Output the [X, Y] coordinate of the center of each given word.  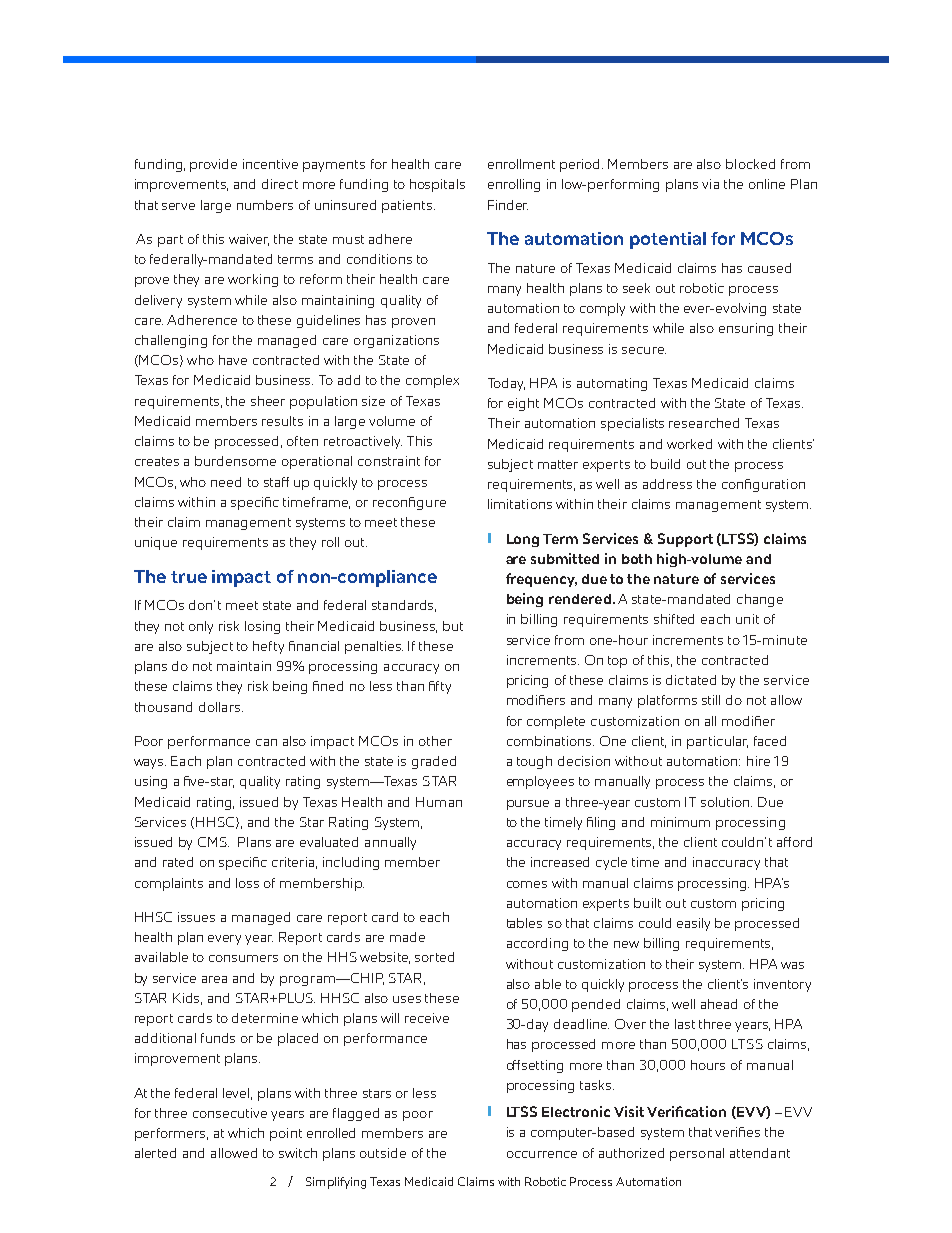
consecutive [230, 1113]
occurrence [542, 1154]
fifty [440, 687]
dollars [219, 707]
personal [697, 1154]
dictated [691, 680]
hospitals [437, 185]
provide [213, 165]
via [710, 184]
